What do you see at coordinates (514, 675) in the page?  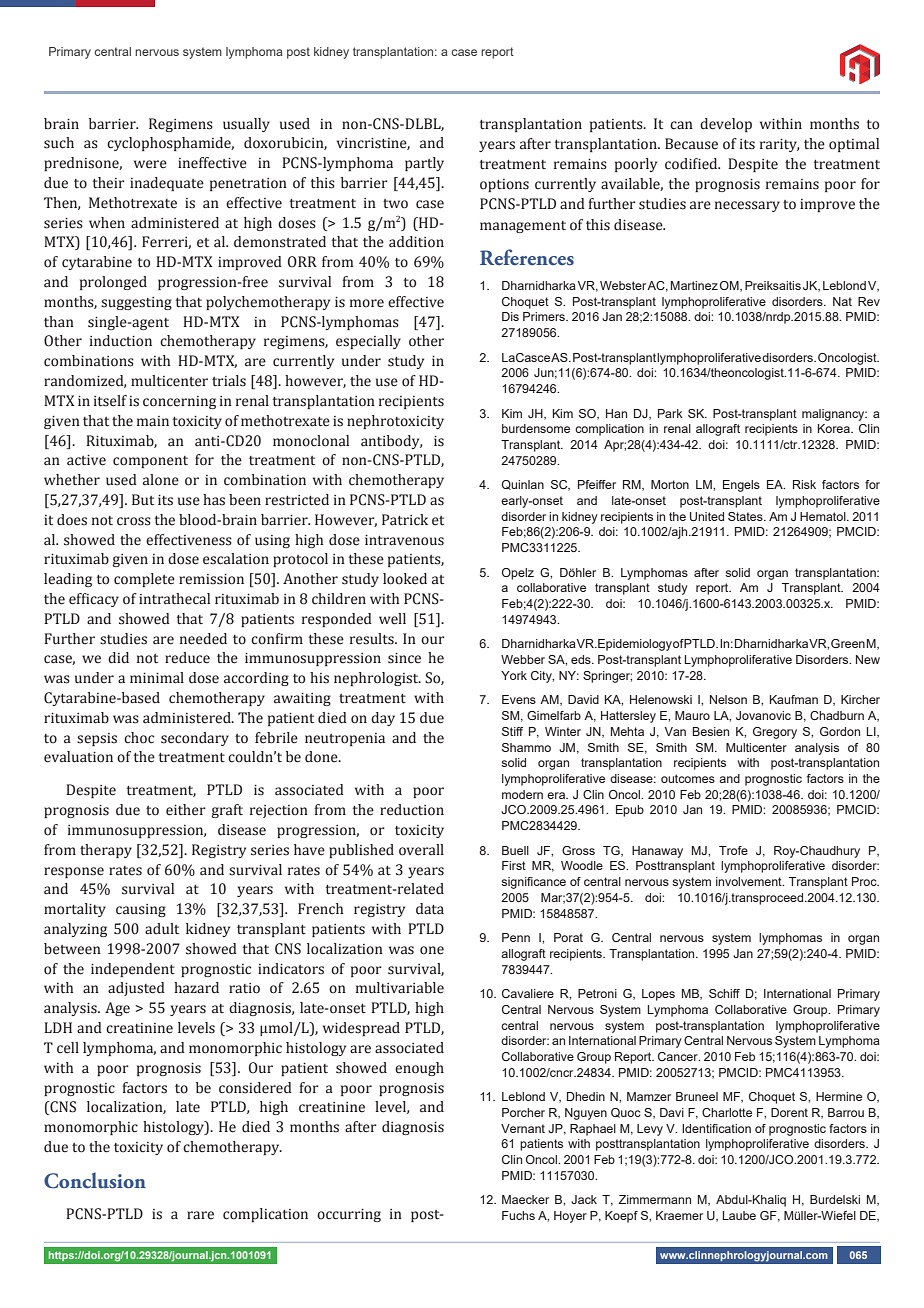 I see `York` at bounding box center [514, 675].
